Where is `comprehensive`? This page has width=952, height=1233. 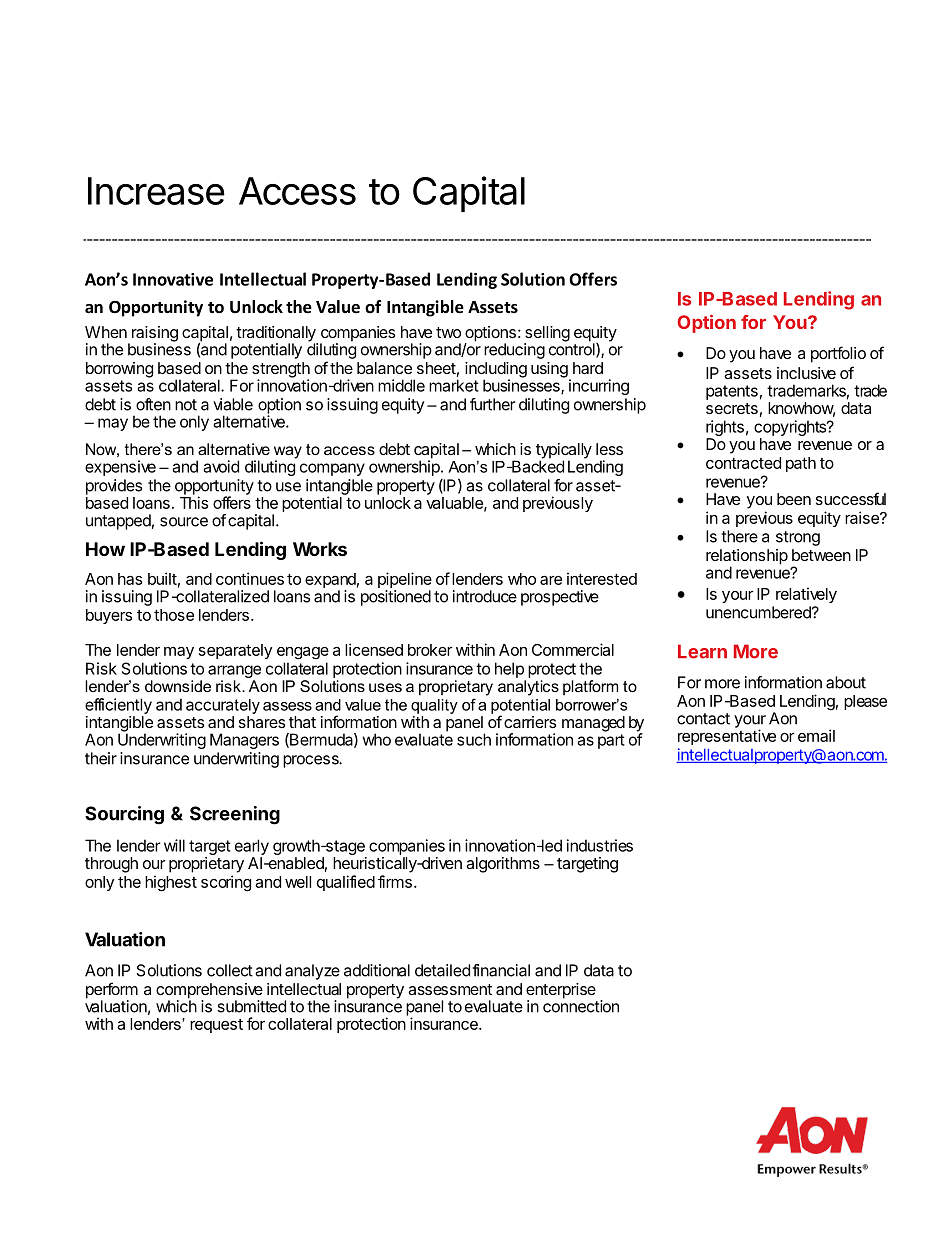
comprehensive is located at coordinates (209, 992).
